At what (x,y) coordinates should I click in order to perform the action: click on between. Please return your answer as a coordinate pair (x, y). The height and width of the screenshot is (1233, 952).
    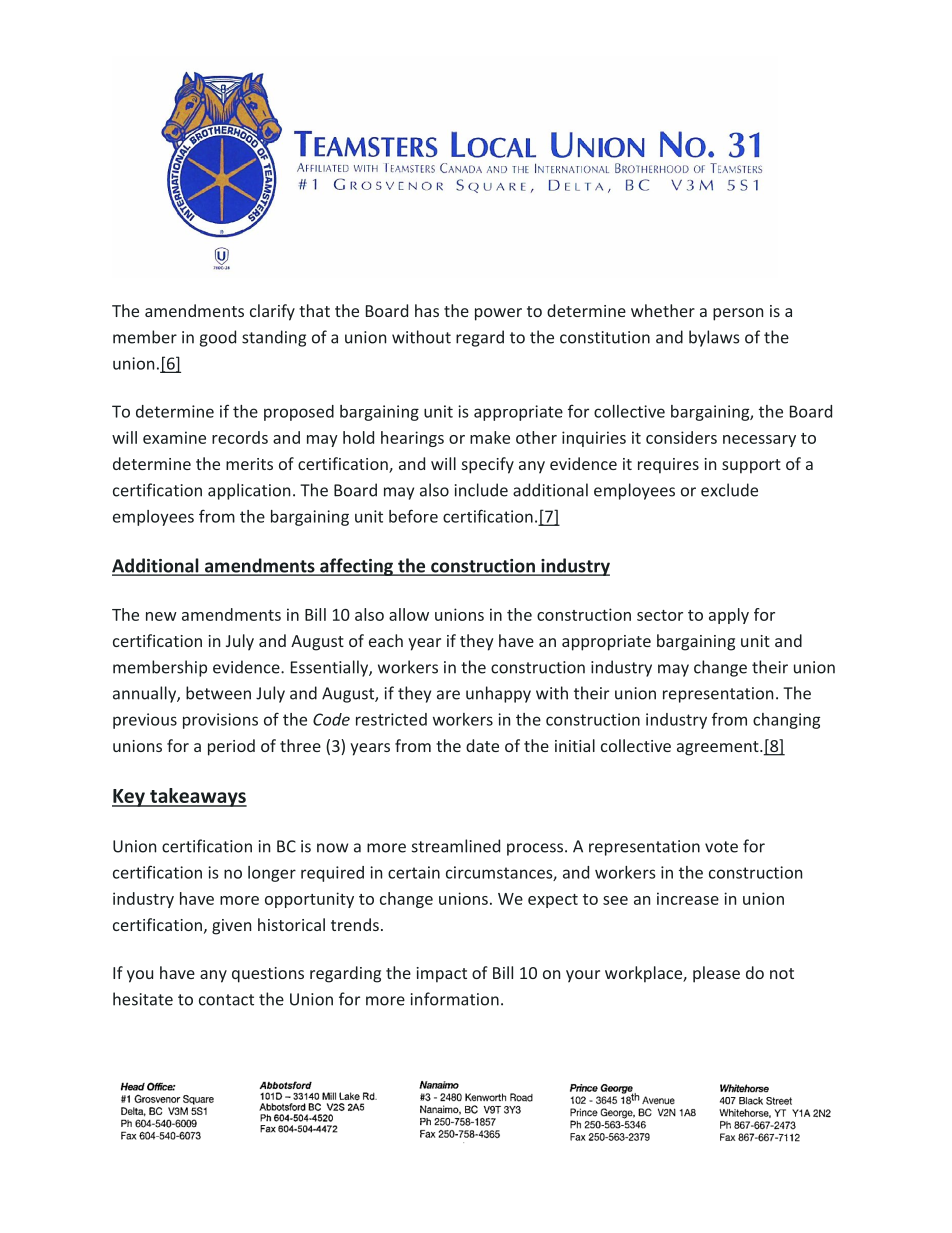
    Looking at the image, I should click on (218, 693).
